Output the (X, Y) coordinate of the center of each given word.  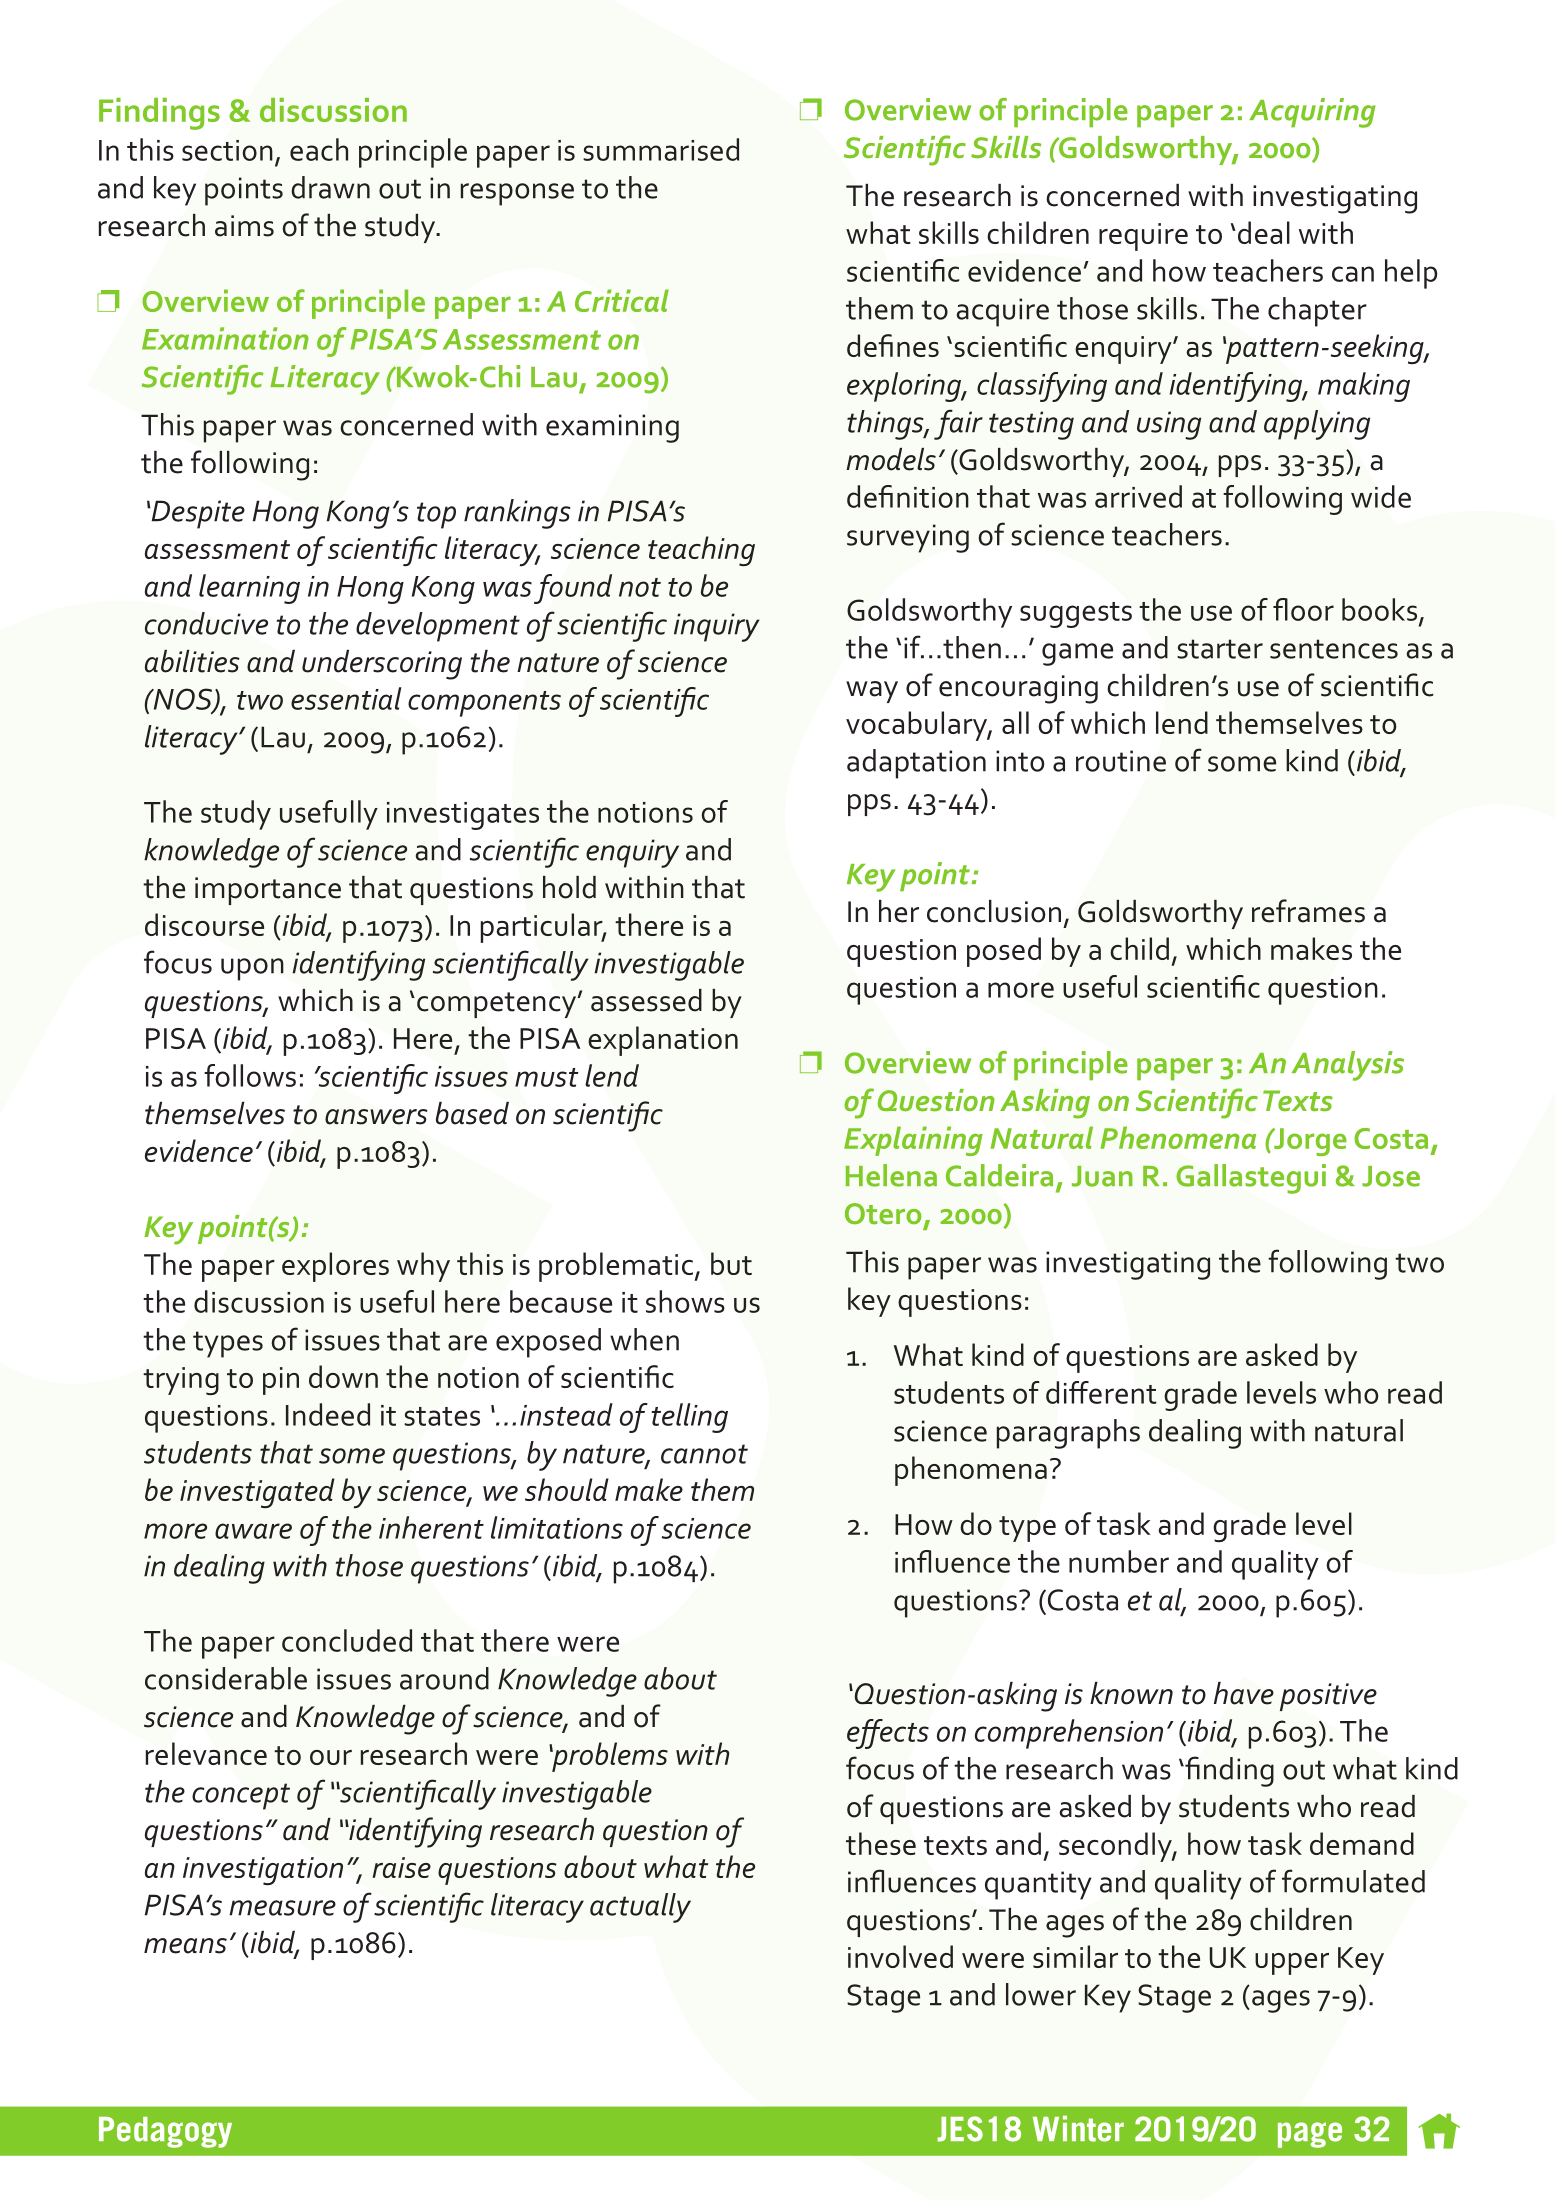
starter (1220, 649)
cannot (704, 1454)
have (1244, 1693)
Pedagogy (165, 2132)
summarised (661, 149)
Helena (891, 1175)
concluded (347, 1640)
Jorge (1309, 1142)
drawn (330, 187)
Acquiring (1312, 113)
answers (376, 1117)
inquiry (716, 627)
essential (346, 698)
